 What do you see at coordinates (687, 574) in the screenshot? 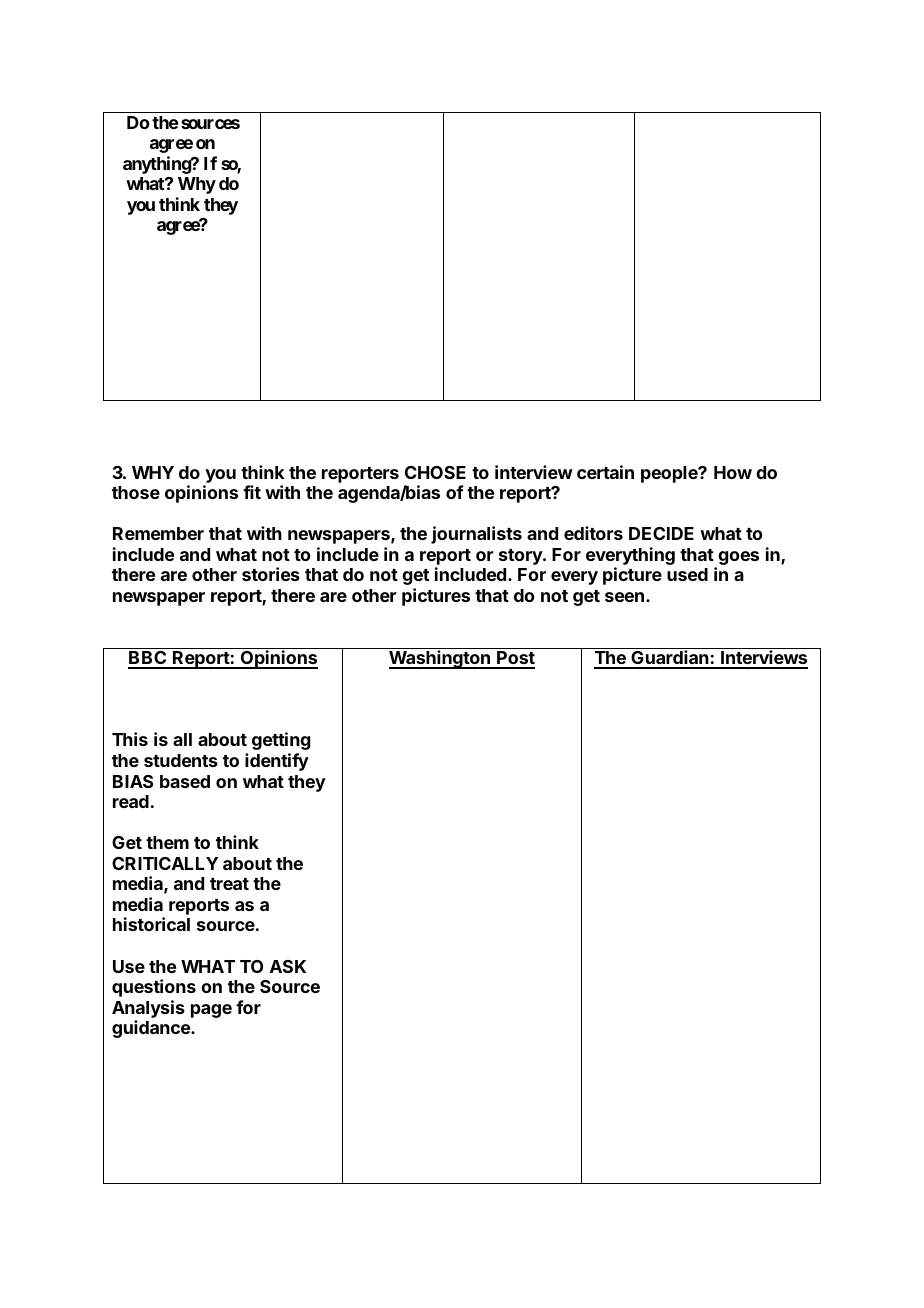
I see `used` at bounding box center [687, 574].
